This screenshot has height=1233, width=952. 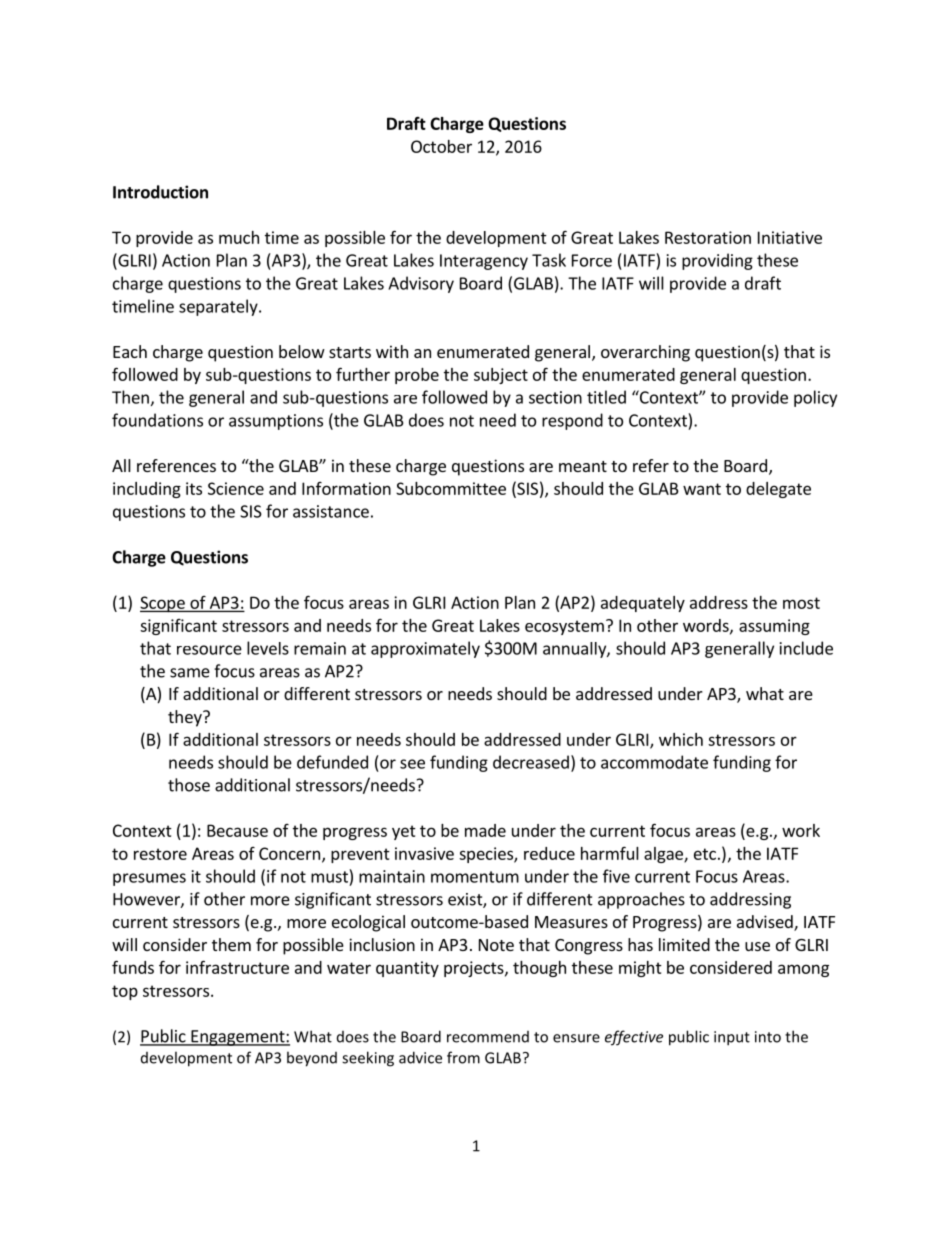 I want to click on decreased, so click(x=531, y=762).
